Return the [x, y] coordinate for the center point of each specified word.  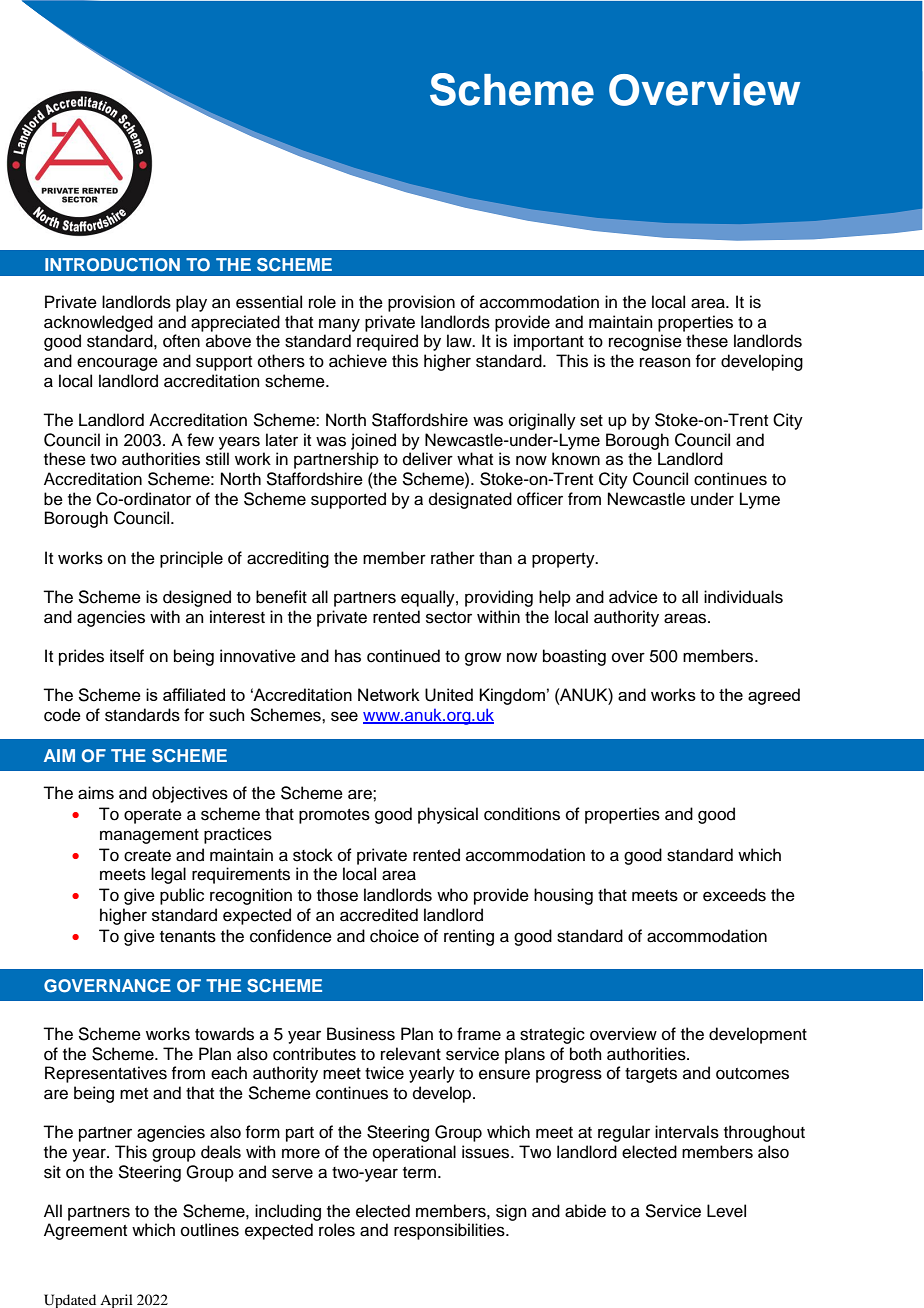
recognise [645, 342]
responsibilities [450, 1231]
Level [726, 1211]
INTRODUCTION [112, 265]
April [116, 1301]
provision [421, 303]
